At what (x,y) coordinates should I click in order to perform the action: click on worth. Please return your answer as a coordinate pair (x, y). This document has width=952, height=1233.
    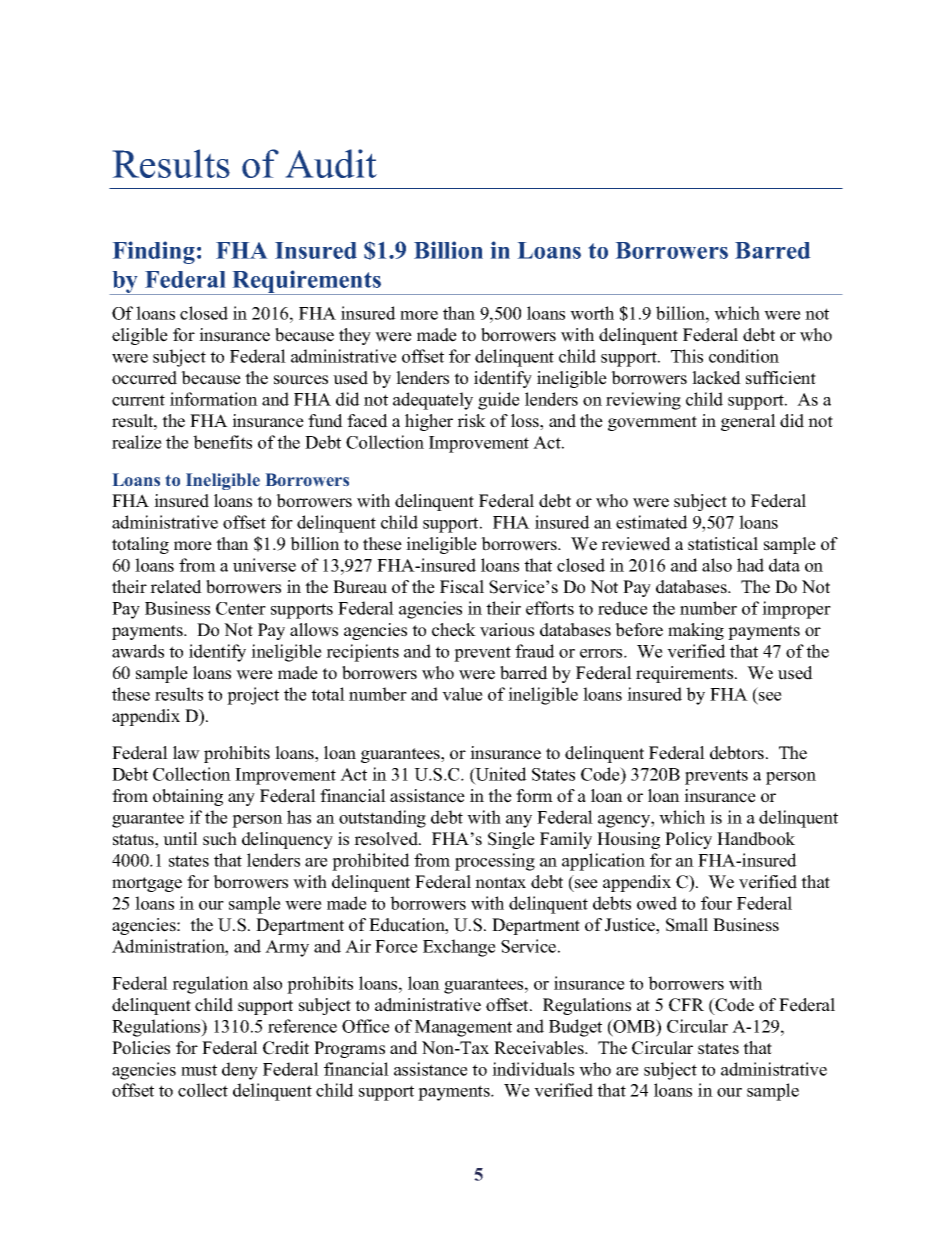
    Looking at the image, I should click on (592, 313).
